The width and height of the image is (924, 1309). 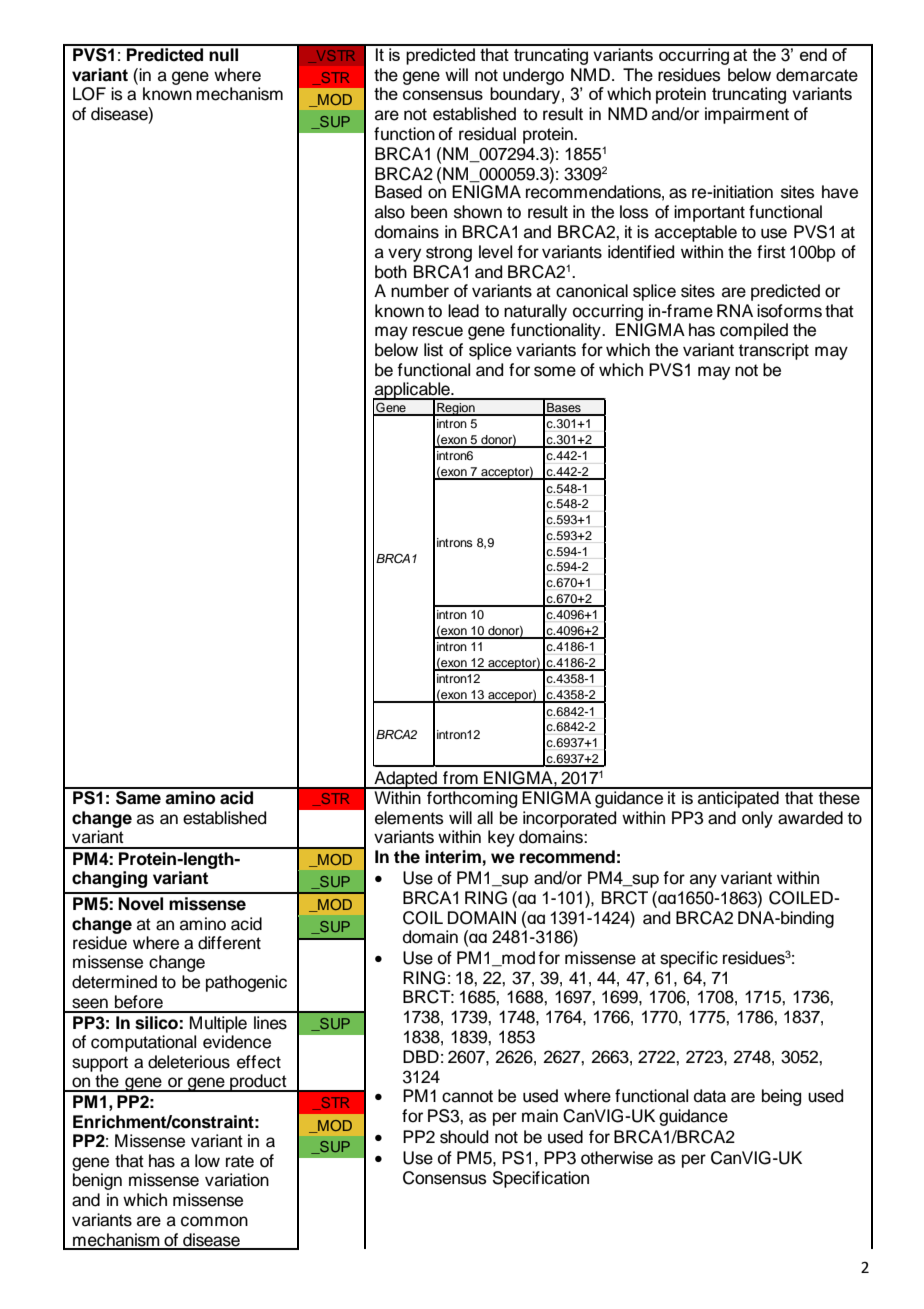 I want to click on Same, so click(x=138, y=796).
